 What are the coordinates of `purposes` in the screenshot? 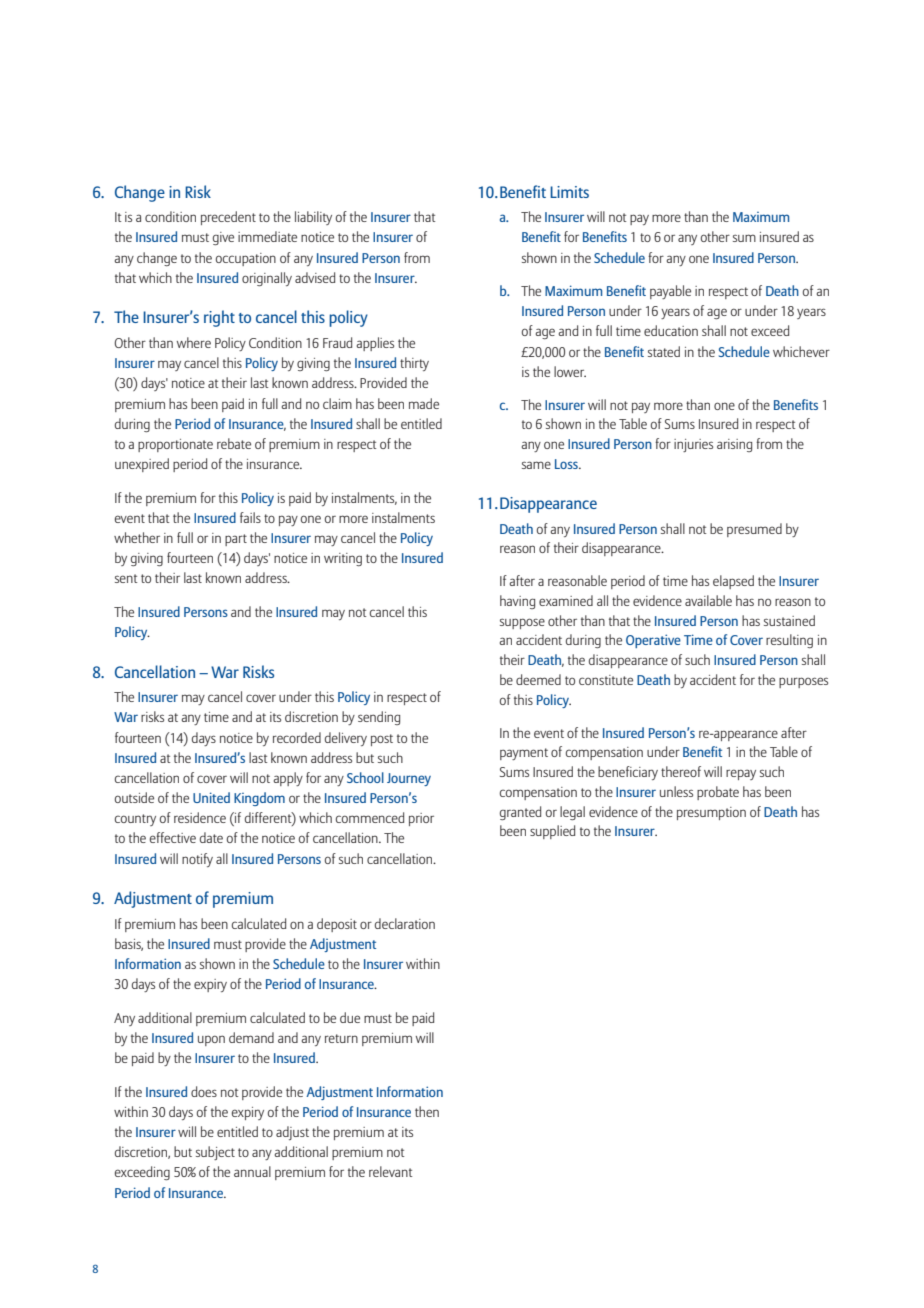 It's located at (803, 682).
